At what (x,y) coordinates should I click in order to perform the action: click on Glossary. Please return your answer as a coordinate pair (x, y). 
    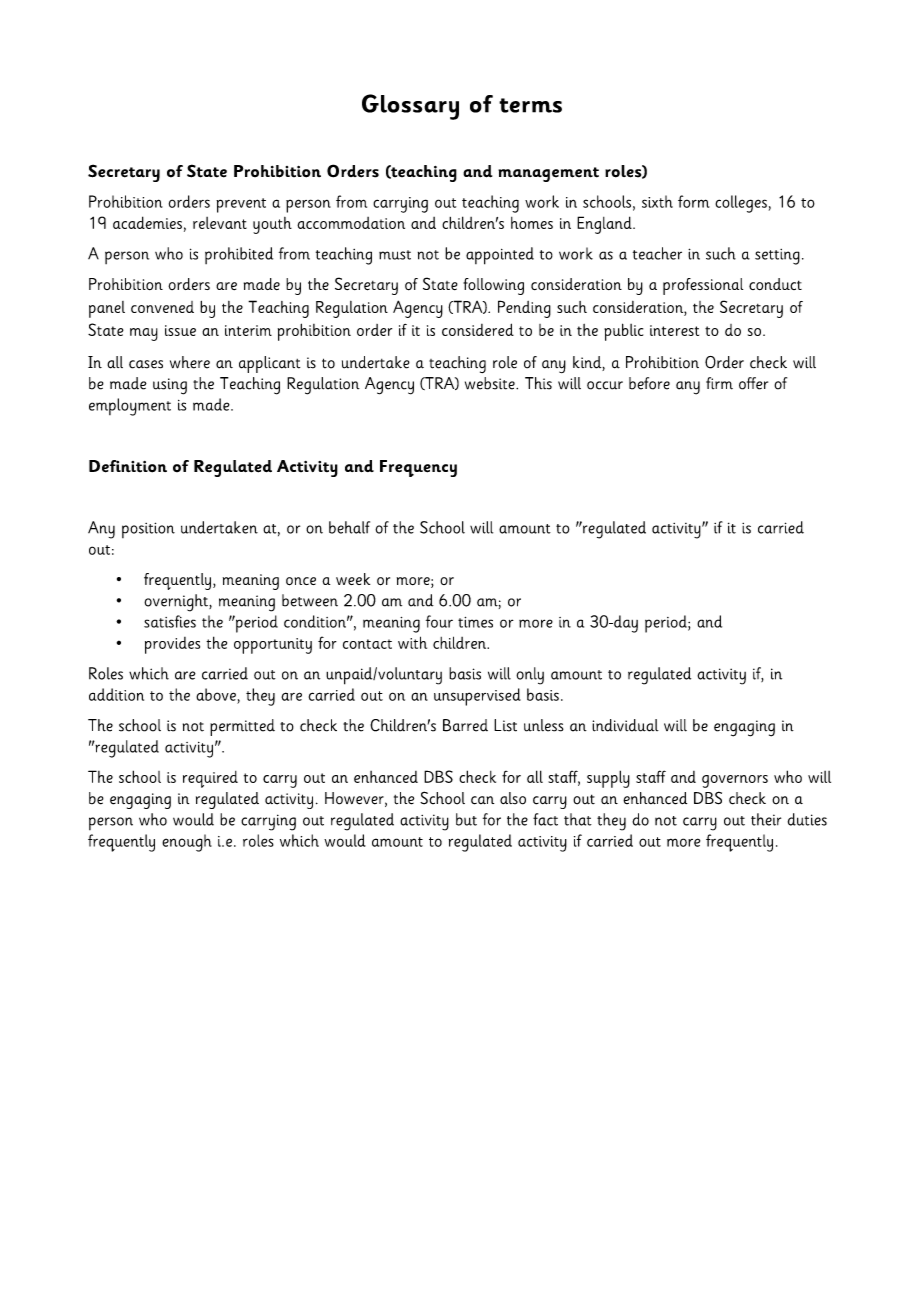
    Looking at the image, I should click on (410, 107).
